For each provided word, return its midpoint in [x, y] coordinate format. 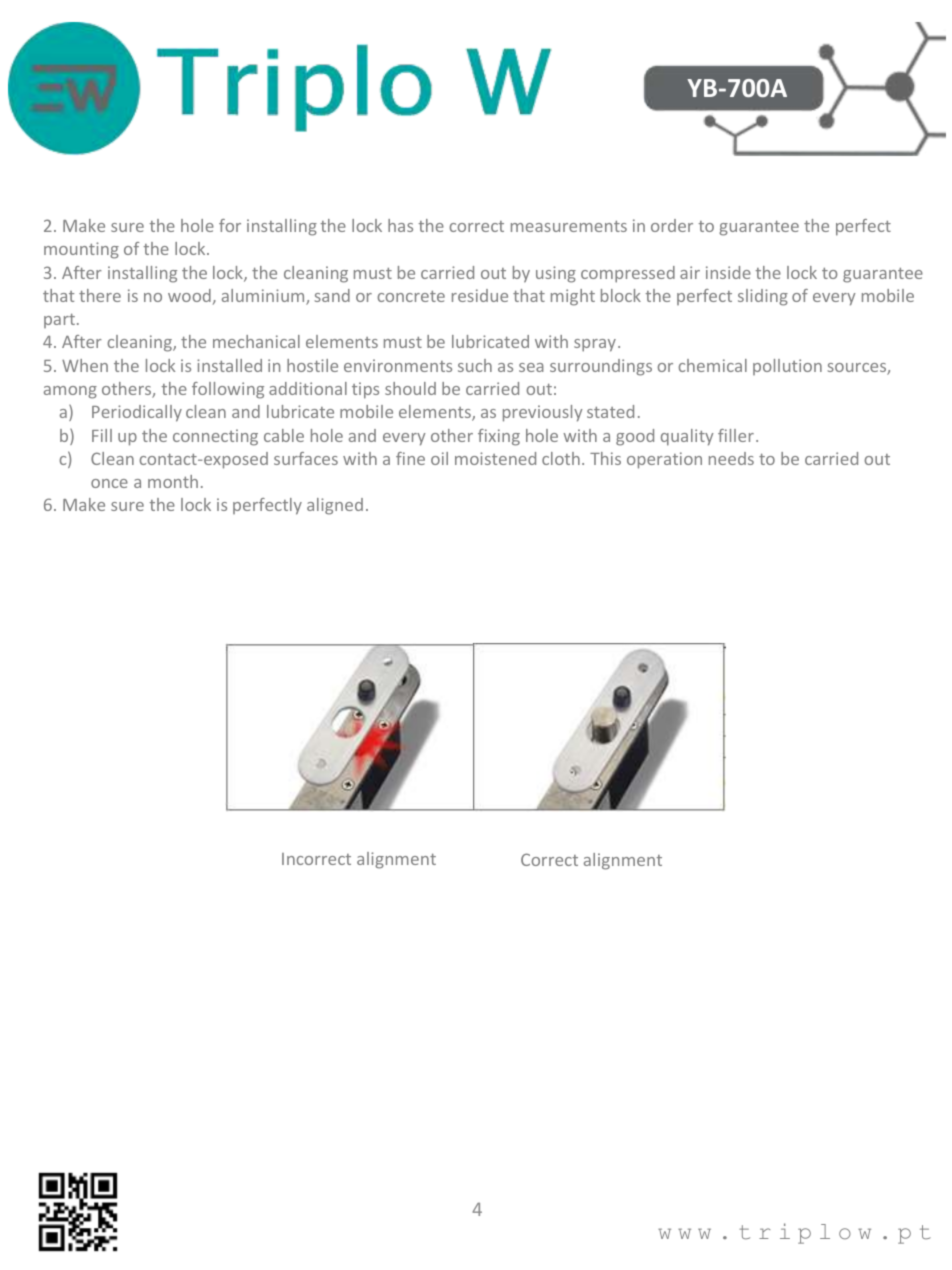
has [400, 225]
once [109, 483]
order [672, 225]
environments [398, 365]
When [85, 365]
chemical [713, 365]
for [230, 225]
